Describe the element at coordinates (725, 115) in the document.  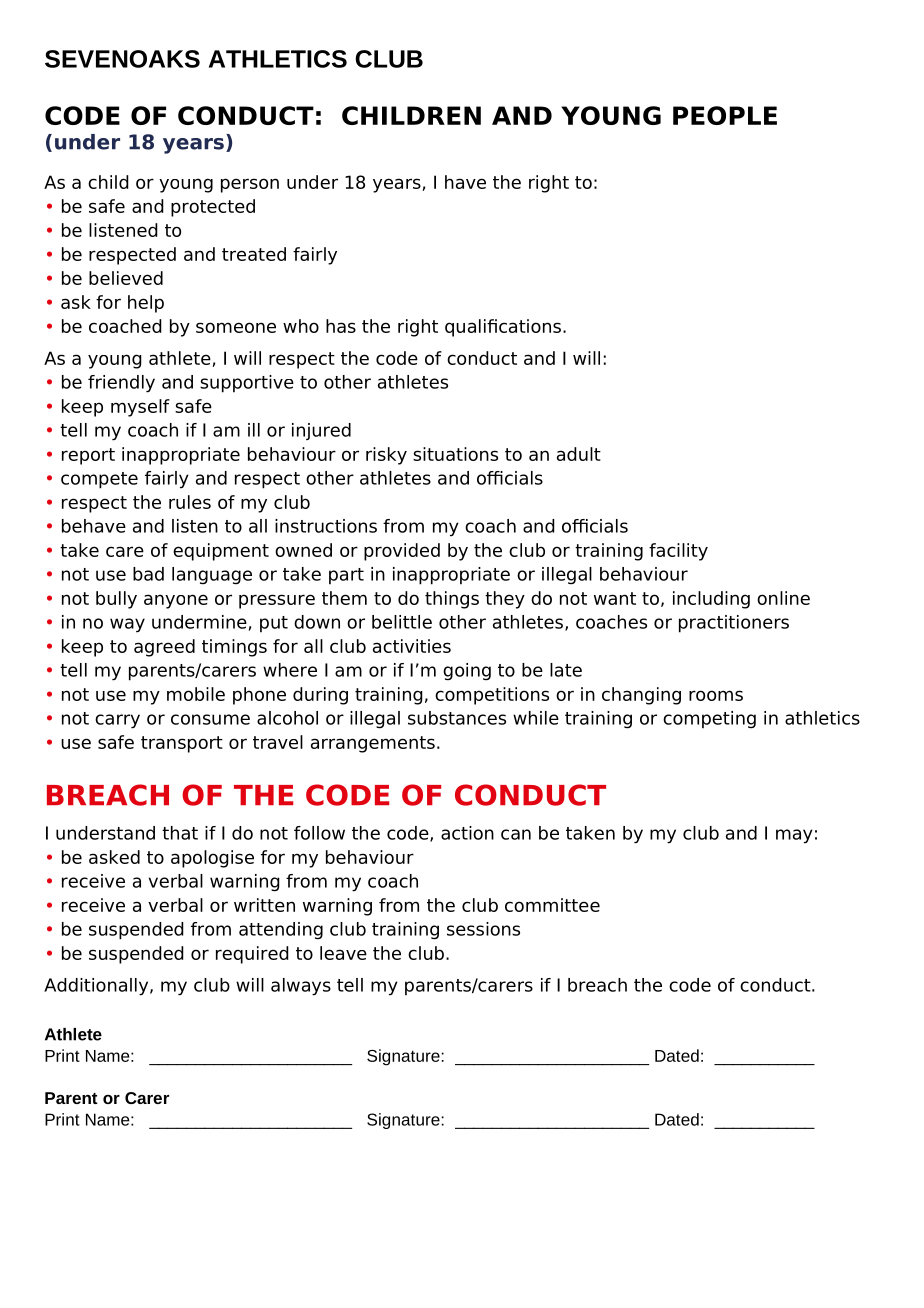
I see `PEOPLE` at that location.
